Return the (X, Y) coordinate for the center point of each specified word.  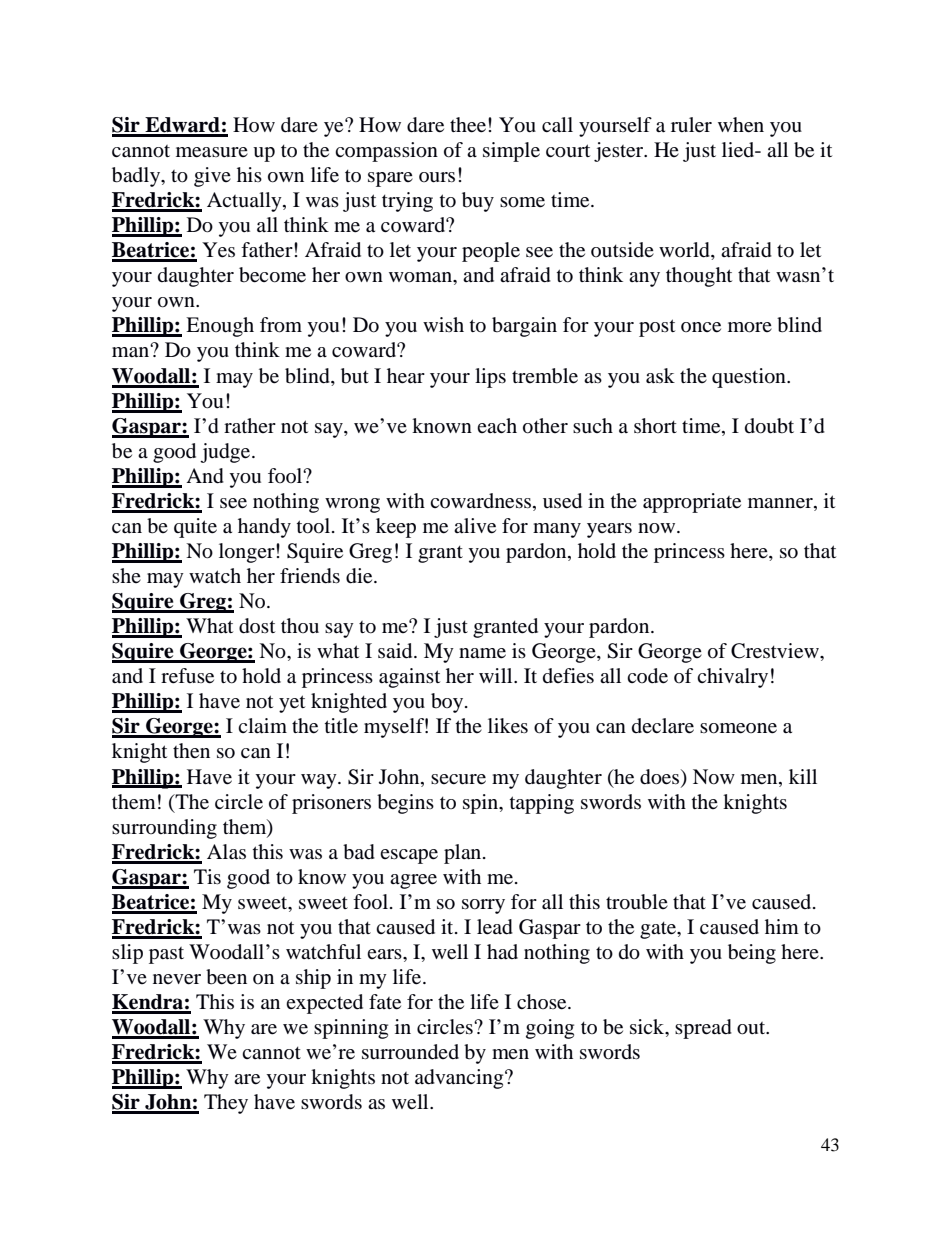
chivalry (732, 678)
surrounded (410, 1052)
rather (250, 426)
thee (468, 125)
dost (257, 626)
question (750, 378)
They (226, 1104)
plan (464, 854)
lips (490, 378)
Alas (226, 852)
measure (212, 152)
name (482, 653)
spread (703, 1029)
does (659, 777)
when (741, 125)
